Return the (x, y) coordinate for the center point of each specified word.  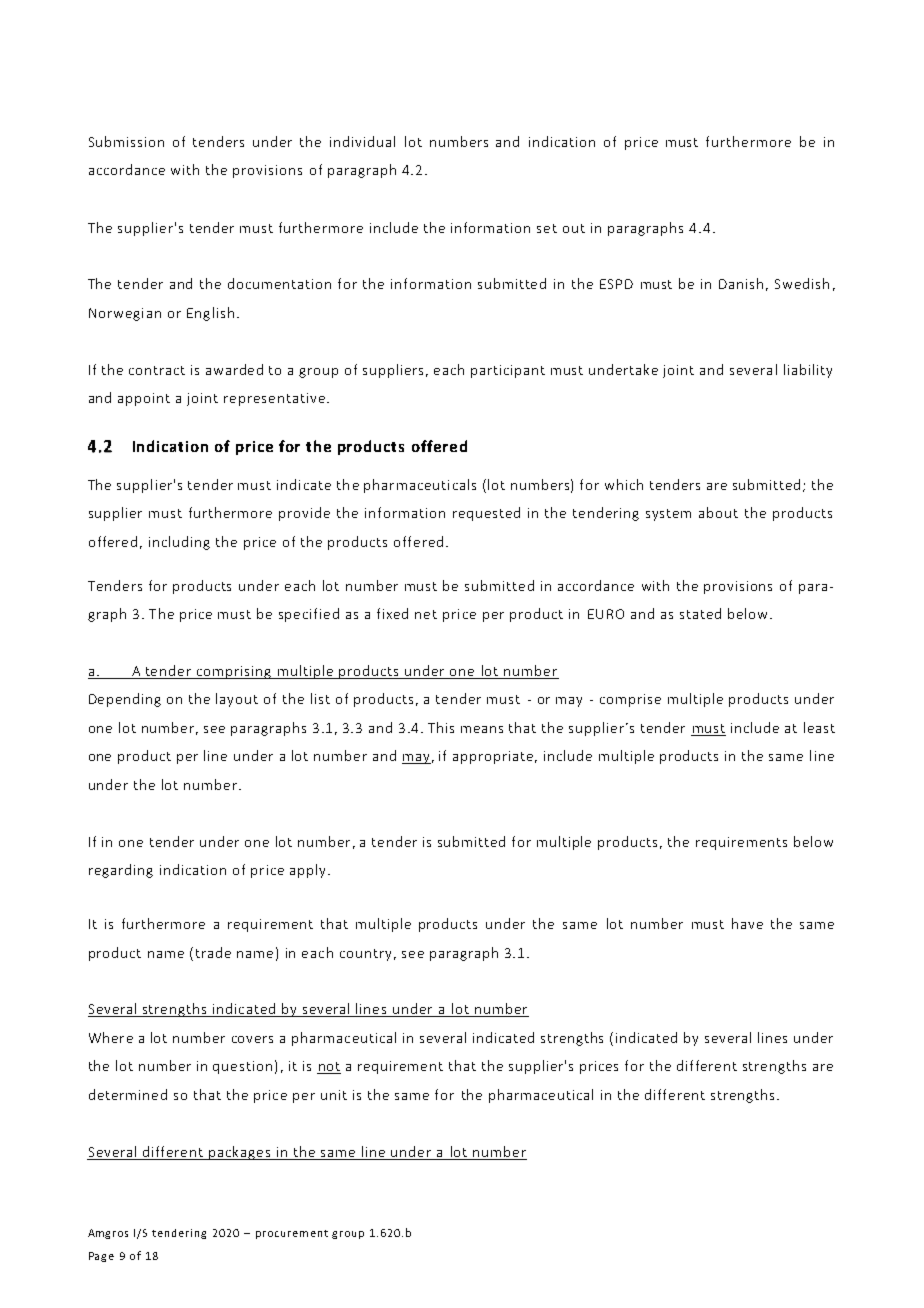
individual (362, 141)
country (365, 955)
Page (101, 1257)
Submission (126, 141)
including (179, 543)
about (718, 512)
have (747, 923)
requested (486, 514)
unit (334, 1095)
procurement (292, 1234)
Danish (741, 283)
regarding (121, 871)
